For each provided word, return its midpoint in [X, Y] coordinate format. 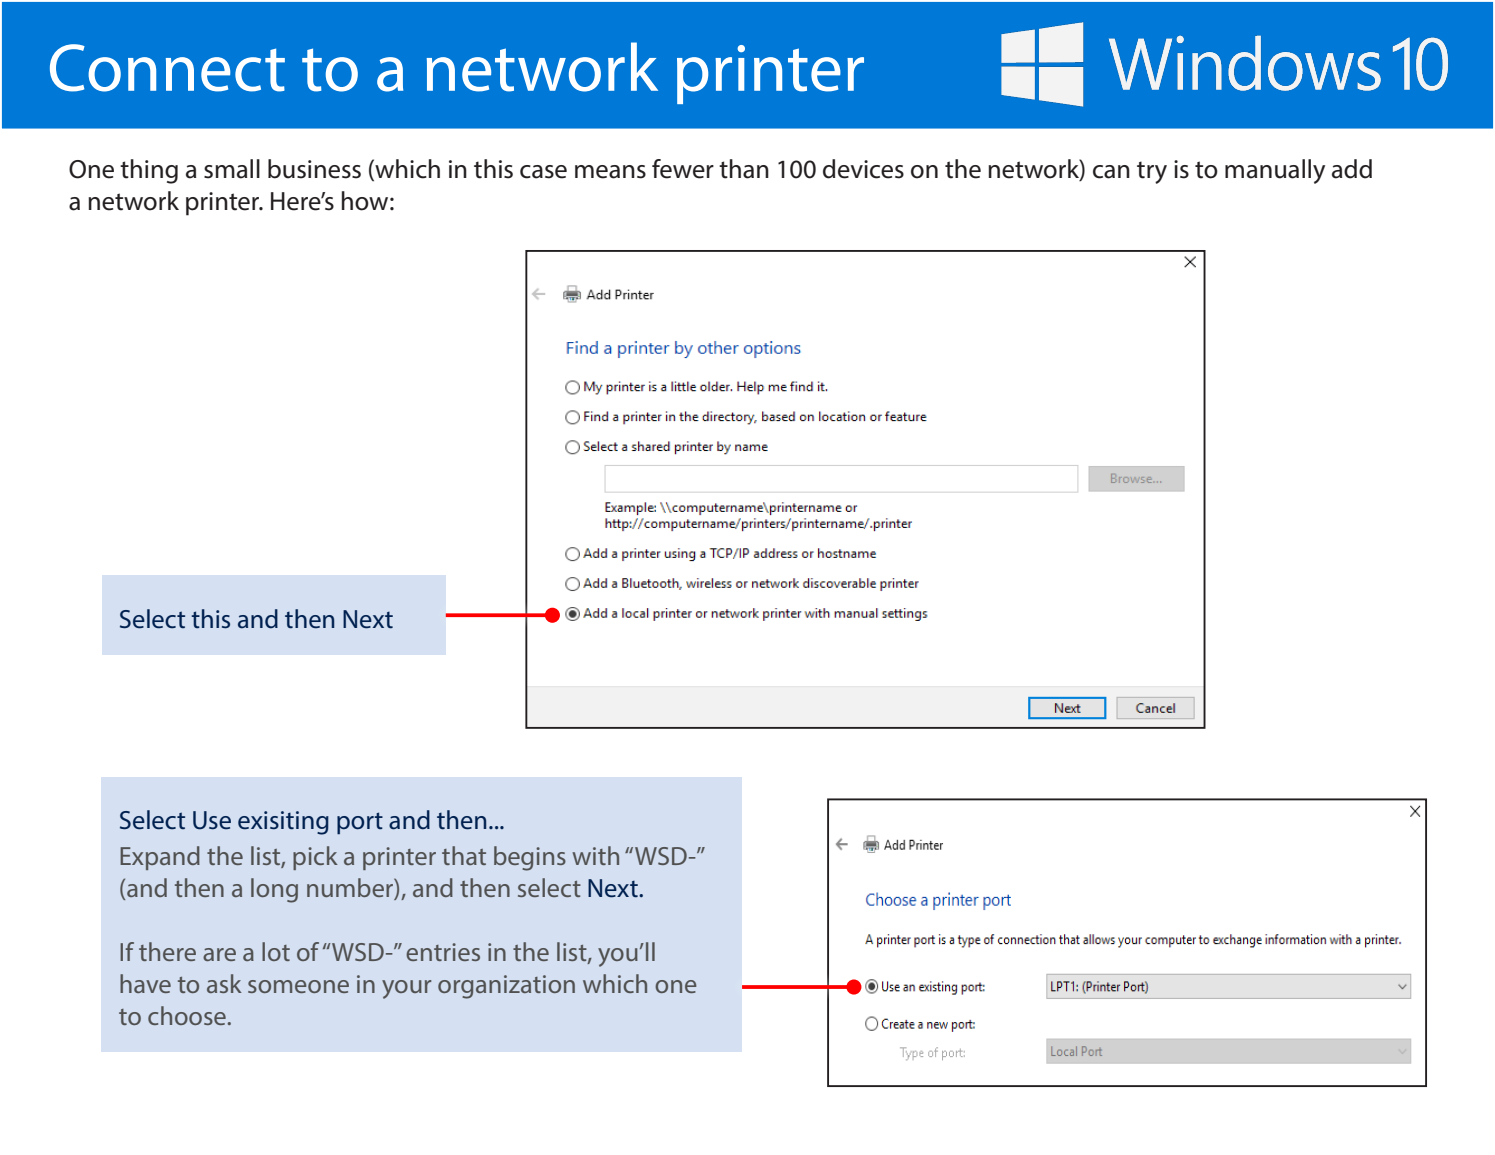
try [1152, 172]
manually [1275, 171]
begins [530, 858]
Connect [167, 68]
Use [212, 820]
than [744, 169]
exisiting [283, 823]
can [1111, 172]
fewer [683, 169]
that [464, 855]
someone [298, 986]
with [595, 855]
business [314, 169]
